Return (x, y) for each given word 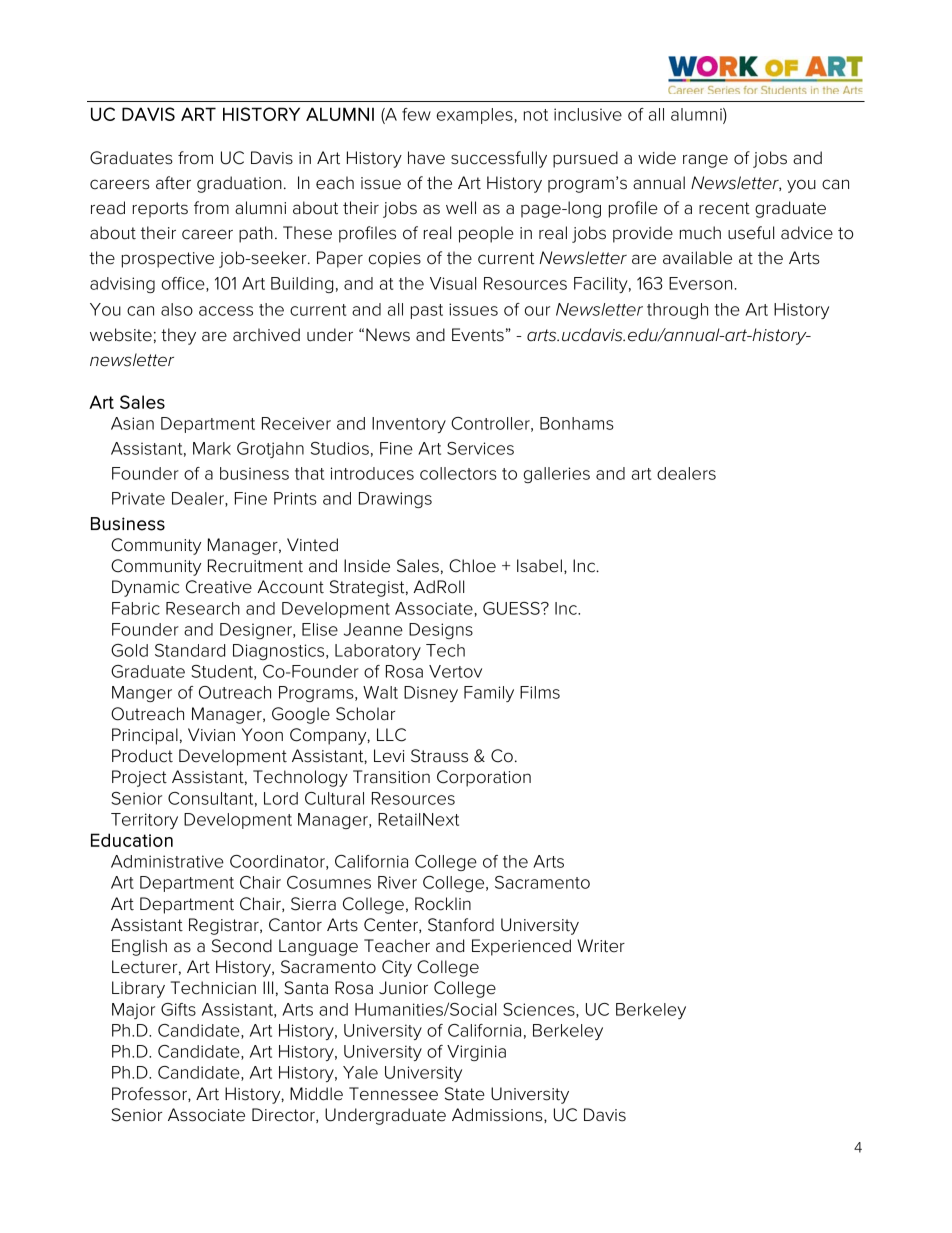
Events (478, 335)
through (677, 311)
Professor (150, 1094)
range (705, 161)
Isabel (539, 566)
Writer (601, 946)
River (397, 882)
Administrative (167, 861)
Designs (441, 631)
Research (203, 608)
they (178, 336)
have (426, 158)
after (173, 183)
